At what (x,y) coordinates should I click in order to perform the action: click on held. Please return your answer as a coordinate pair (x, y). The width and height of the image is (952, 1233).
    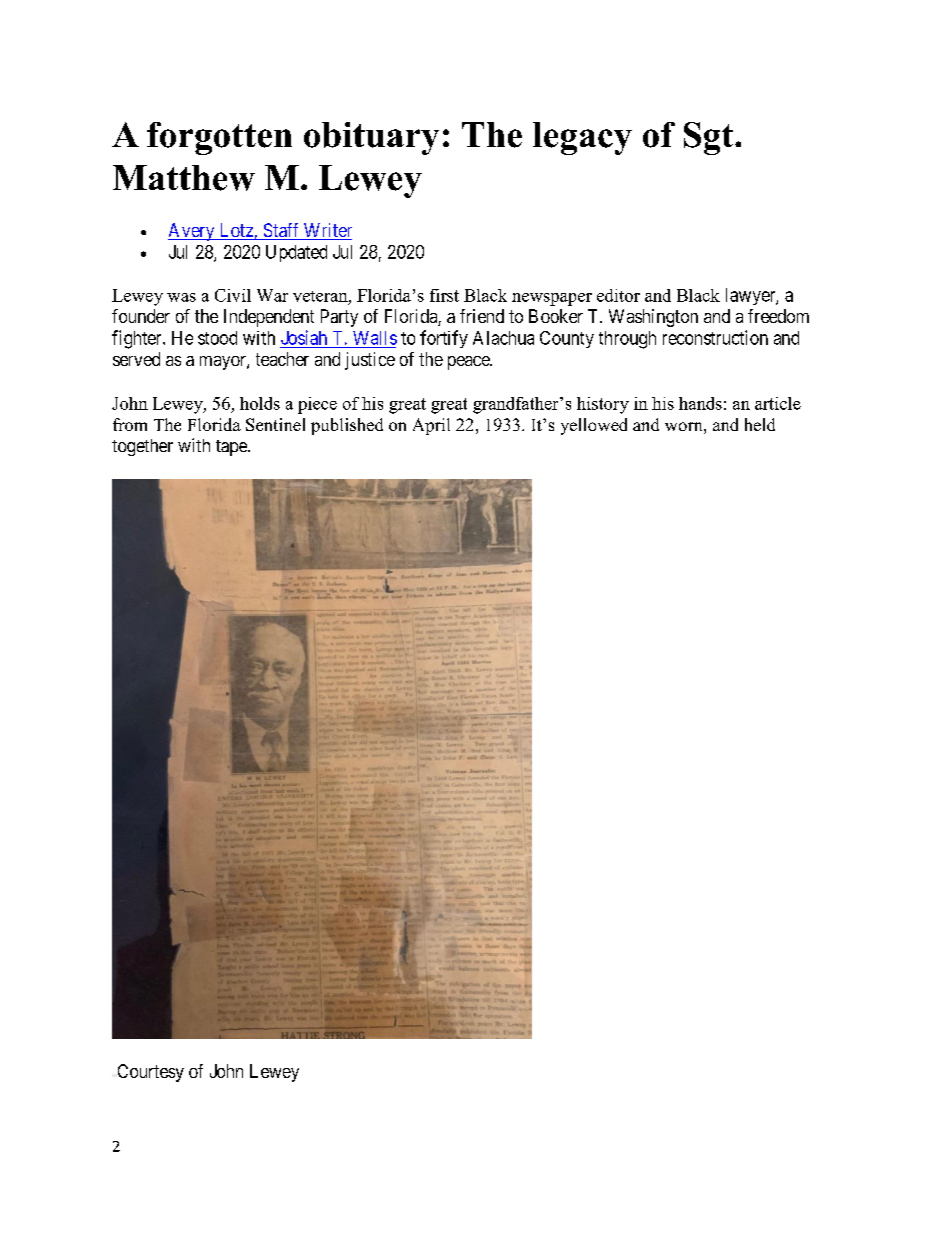
    Looking at the image, I should click on (760, 424).
